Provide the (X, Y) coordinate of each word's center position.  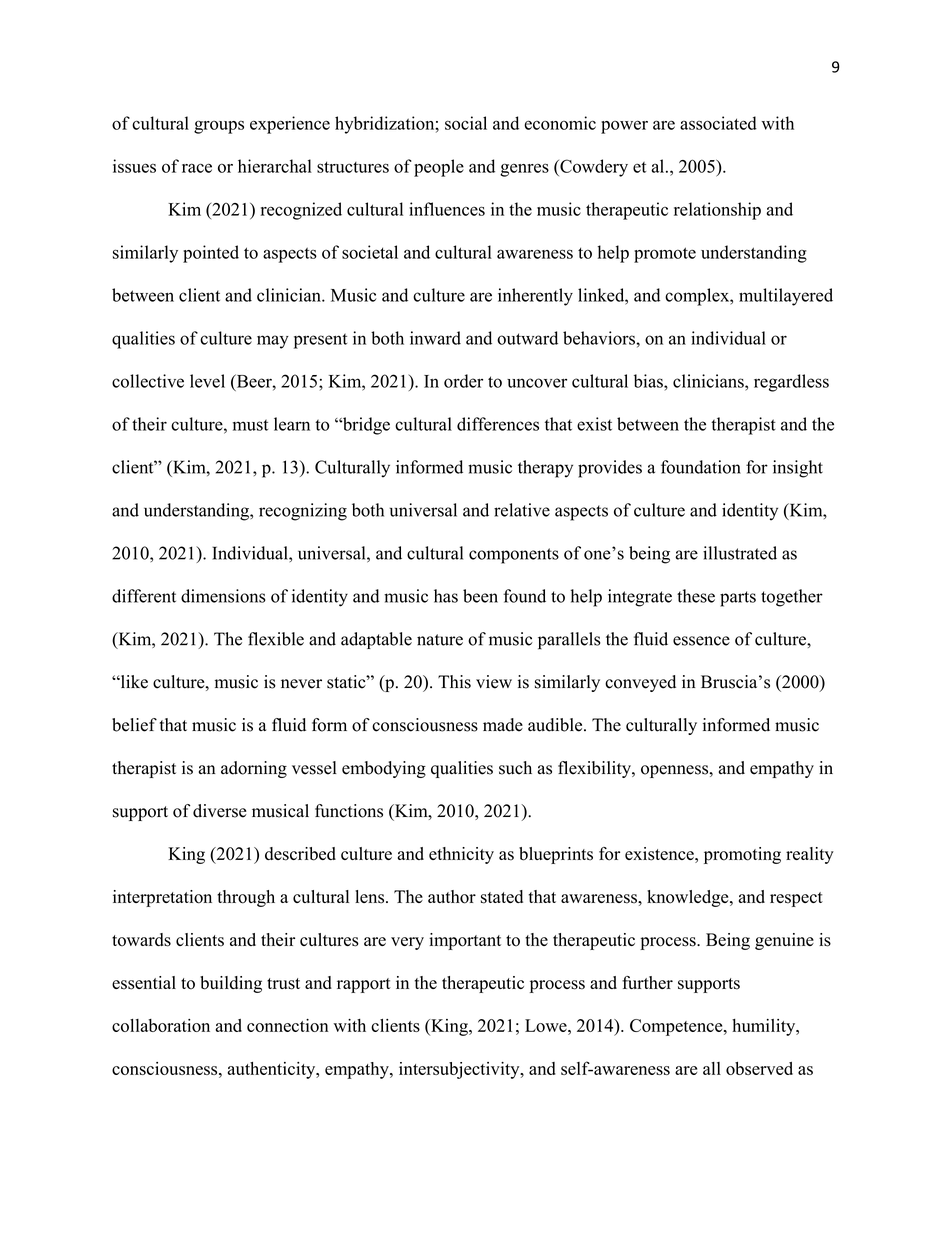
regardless (791, 383)
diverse (220, 811)
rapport (364, 985)
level (207, 381)
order (463, 381)
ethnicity (461, 855)
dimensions (223, 596)
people (439, 168)
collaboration (161, 1025)
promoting (742, 855)
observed (759, 1068)
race (197, 168)
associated (718, 123)
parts (738, 599)
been (480, 596)
